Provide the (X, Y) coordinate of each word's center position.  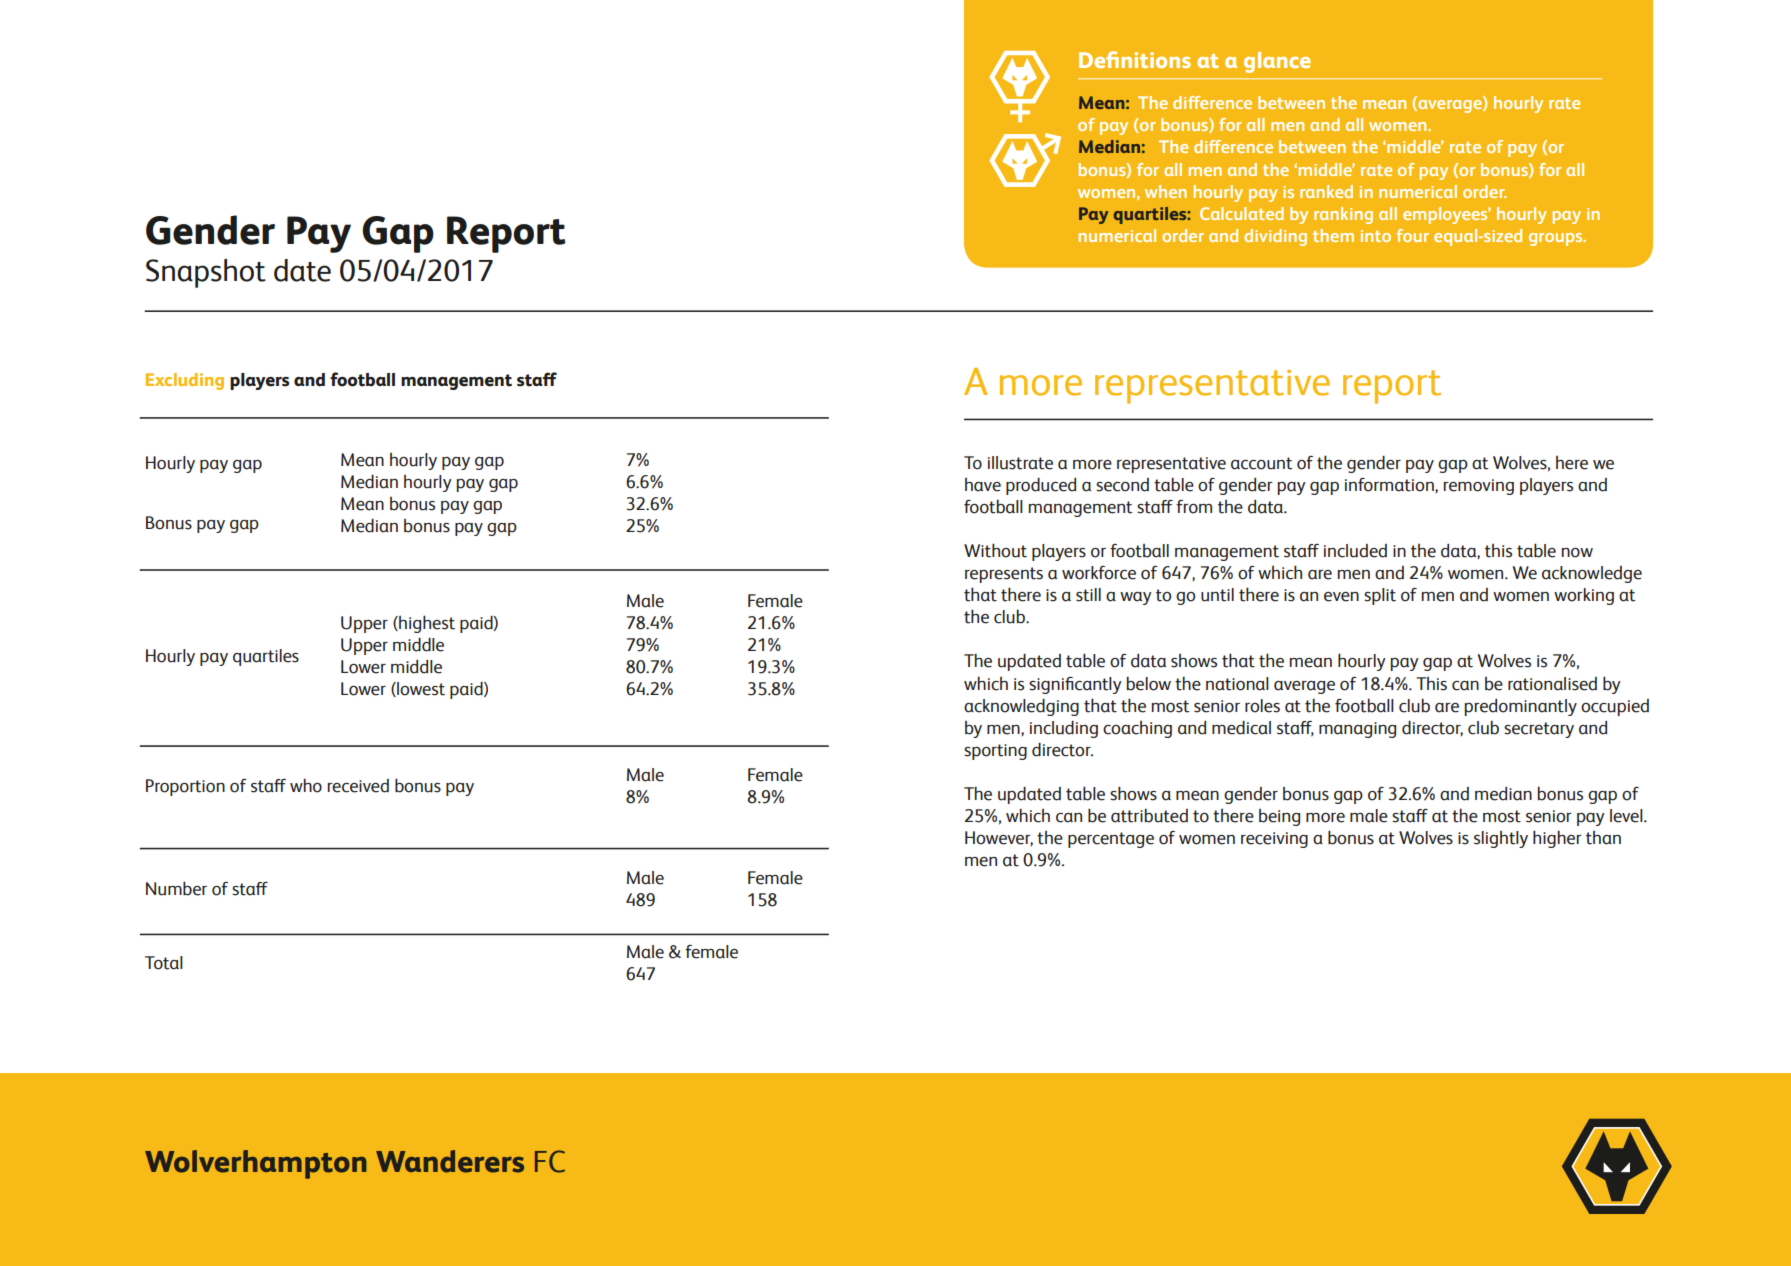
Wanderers (450, 1161)
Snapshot (206, 273)
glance (1277, 62)
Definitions (1135, 59)
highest (426, 624)
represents (1004, 575)
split (1380, 596)
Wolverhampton (256, 1164)
